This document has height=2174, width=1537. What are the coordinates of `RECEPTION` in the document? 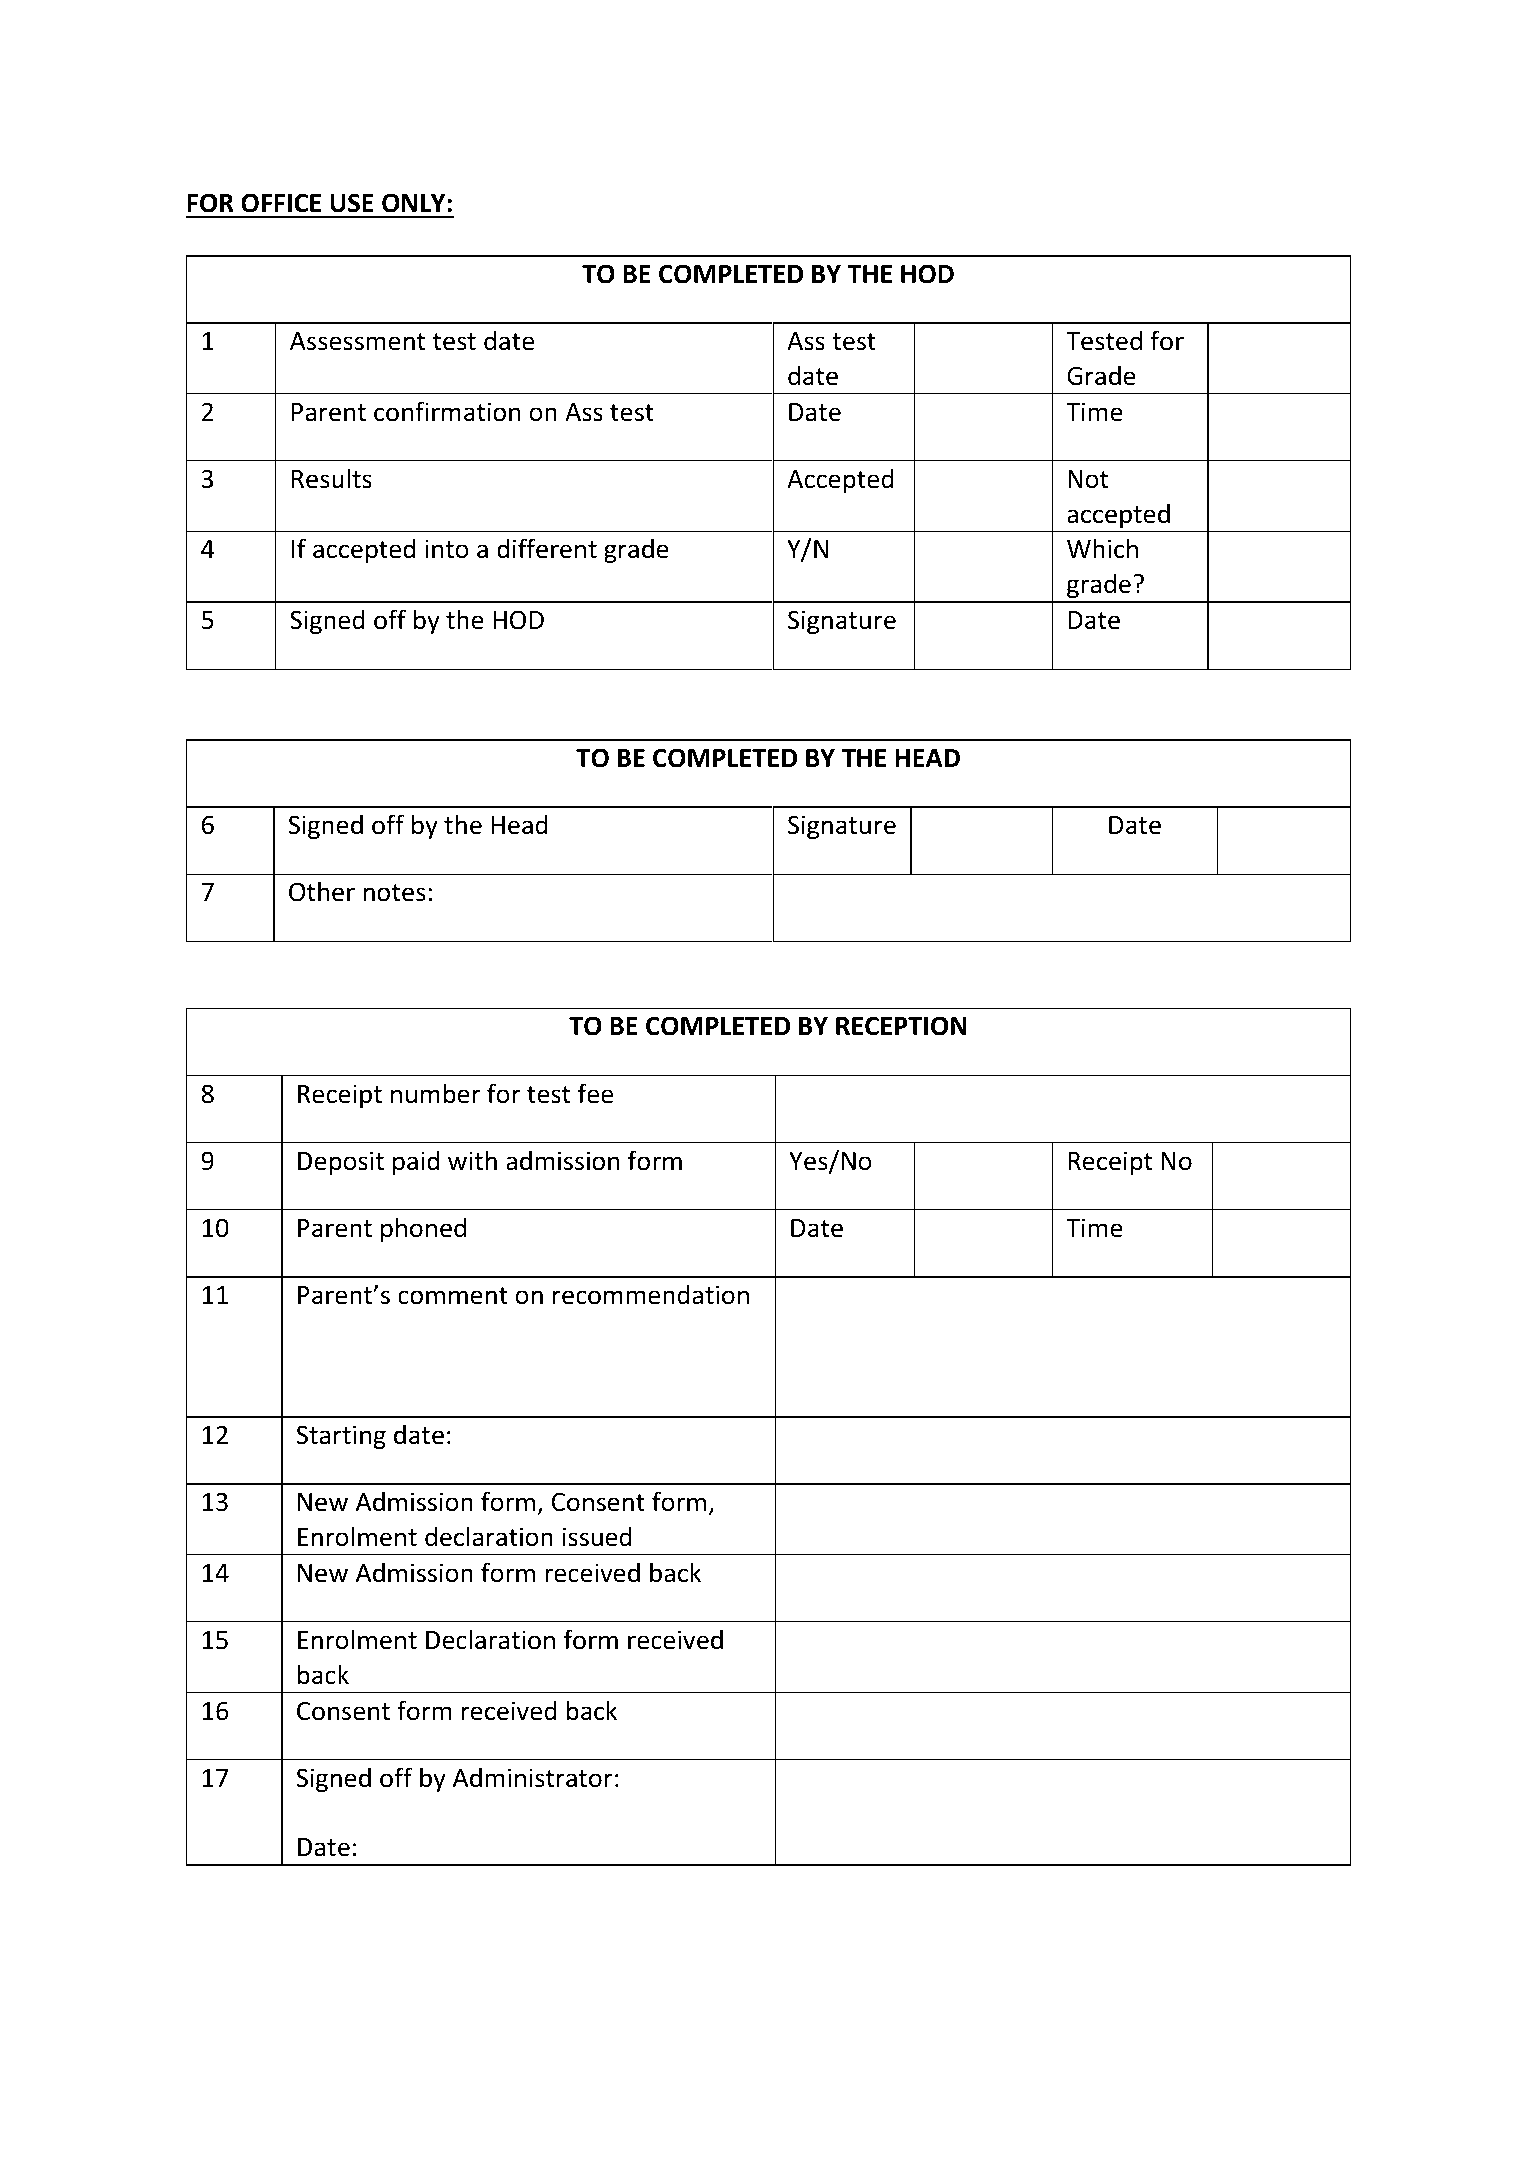 It's located at (901, 1026).
